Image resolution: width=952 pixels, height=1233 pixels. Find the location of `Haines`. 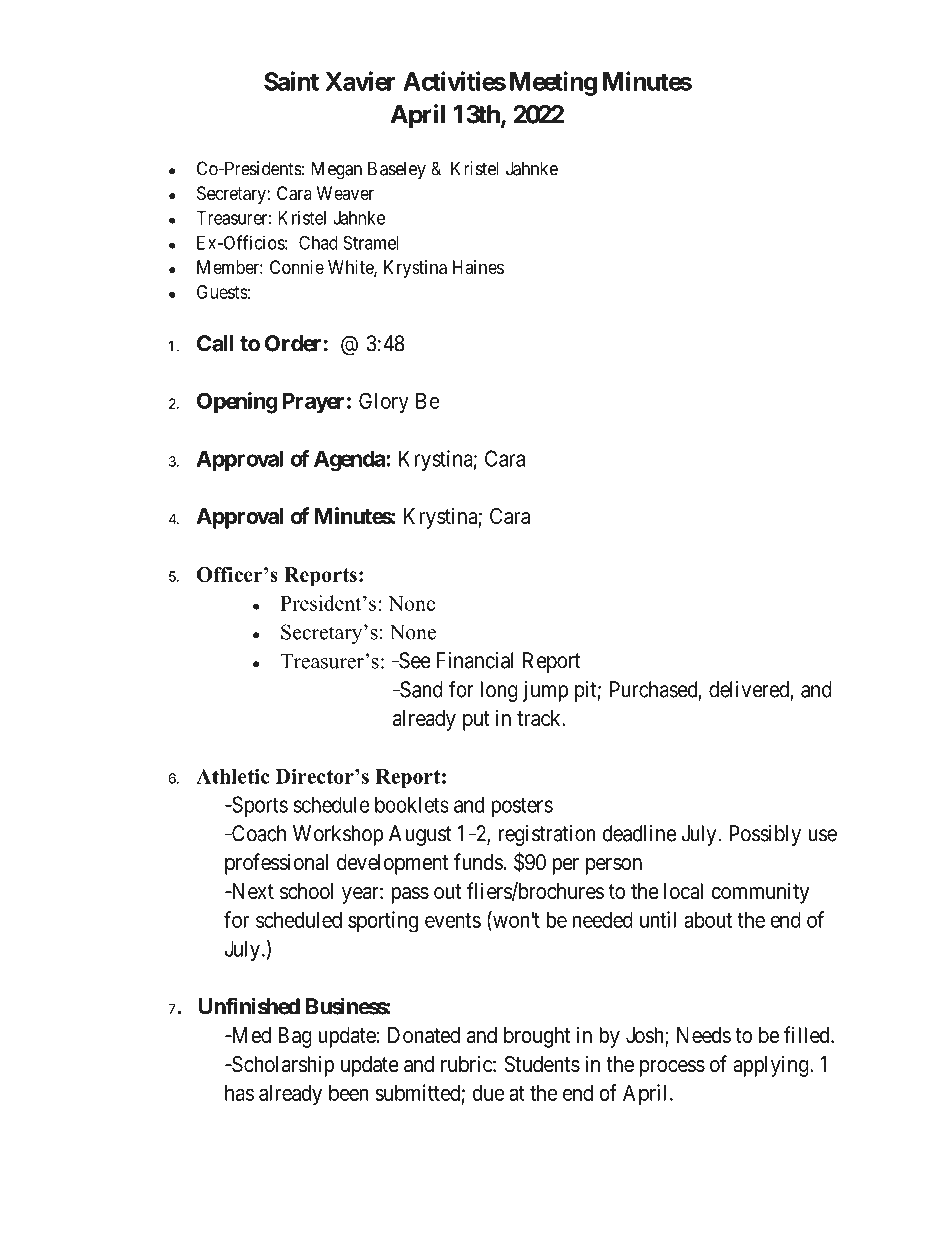

Haines is located at coordinates (478, 267).
